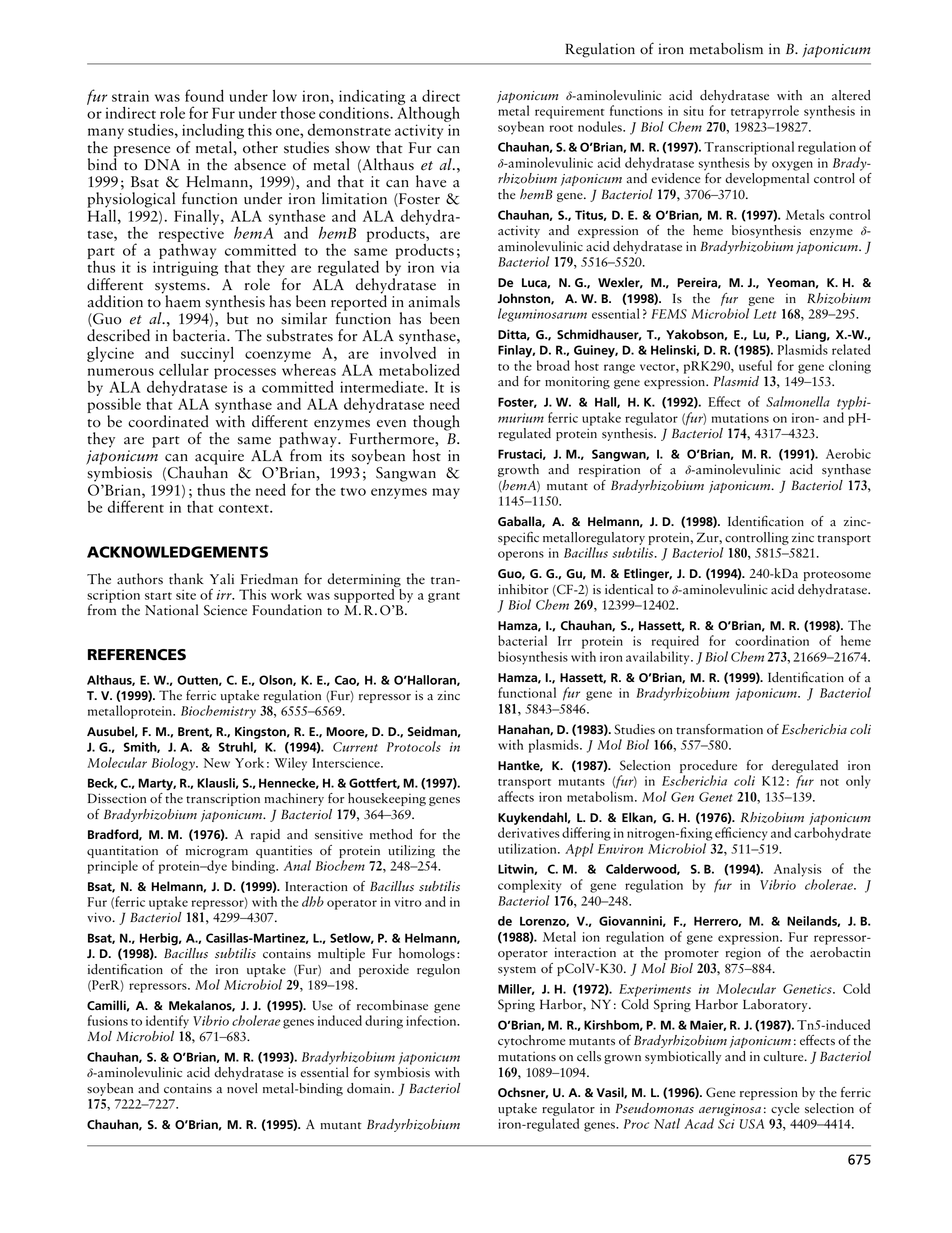  I want to click on cytochrome, so click(532, 1041).
